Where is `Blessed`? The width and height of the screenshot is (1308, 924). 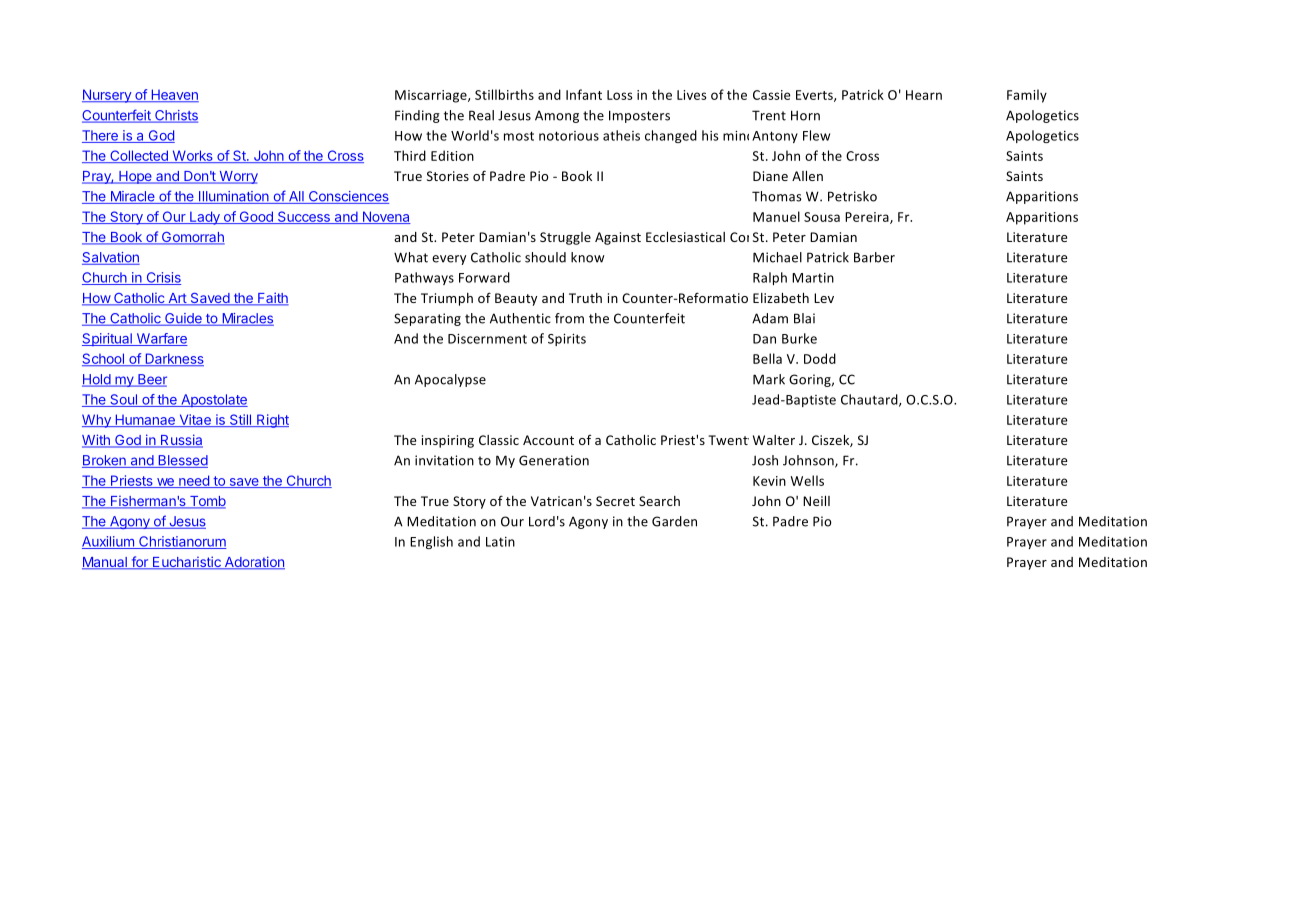 Blessed is located at coordinates (182, 461).
